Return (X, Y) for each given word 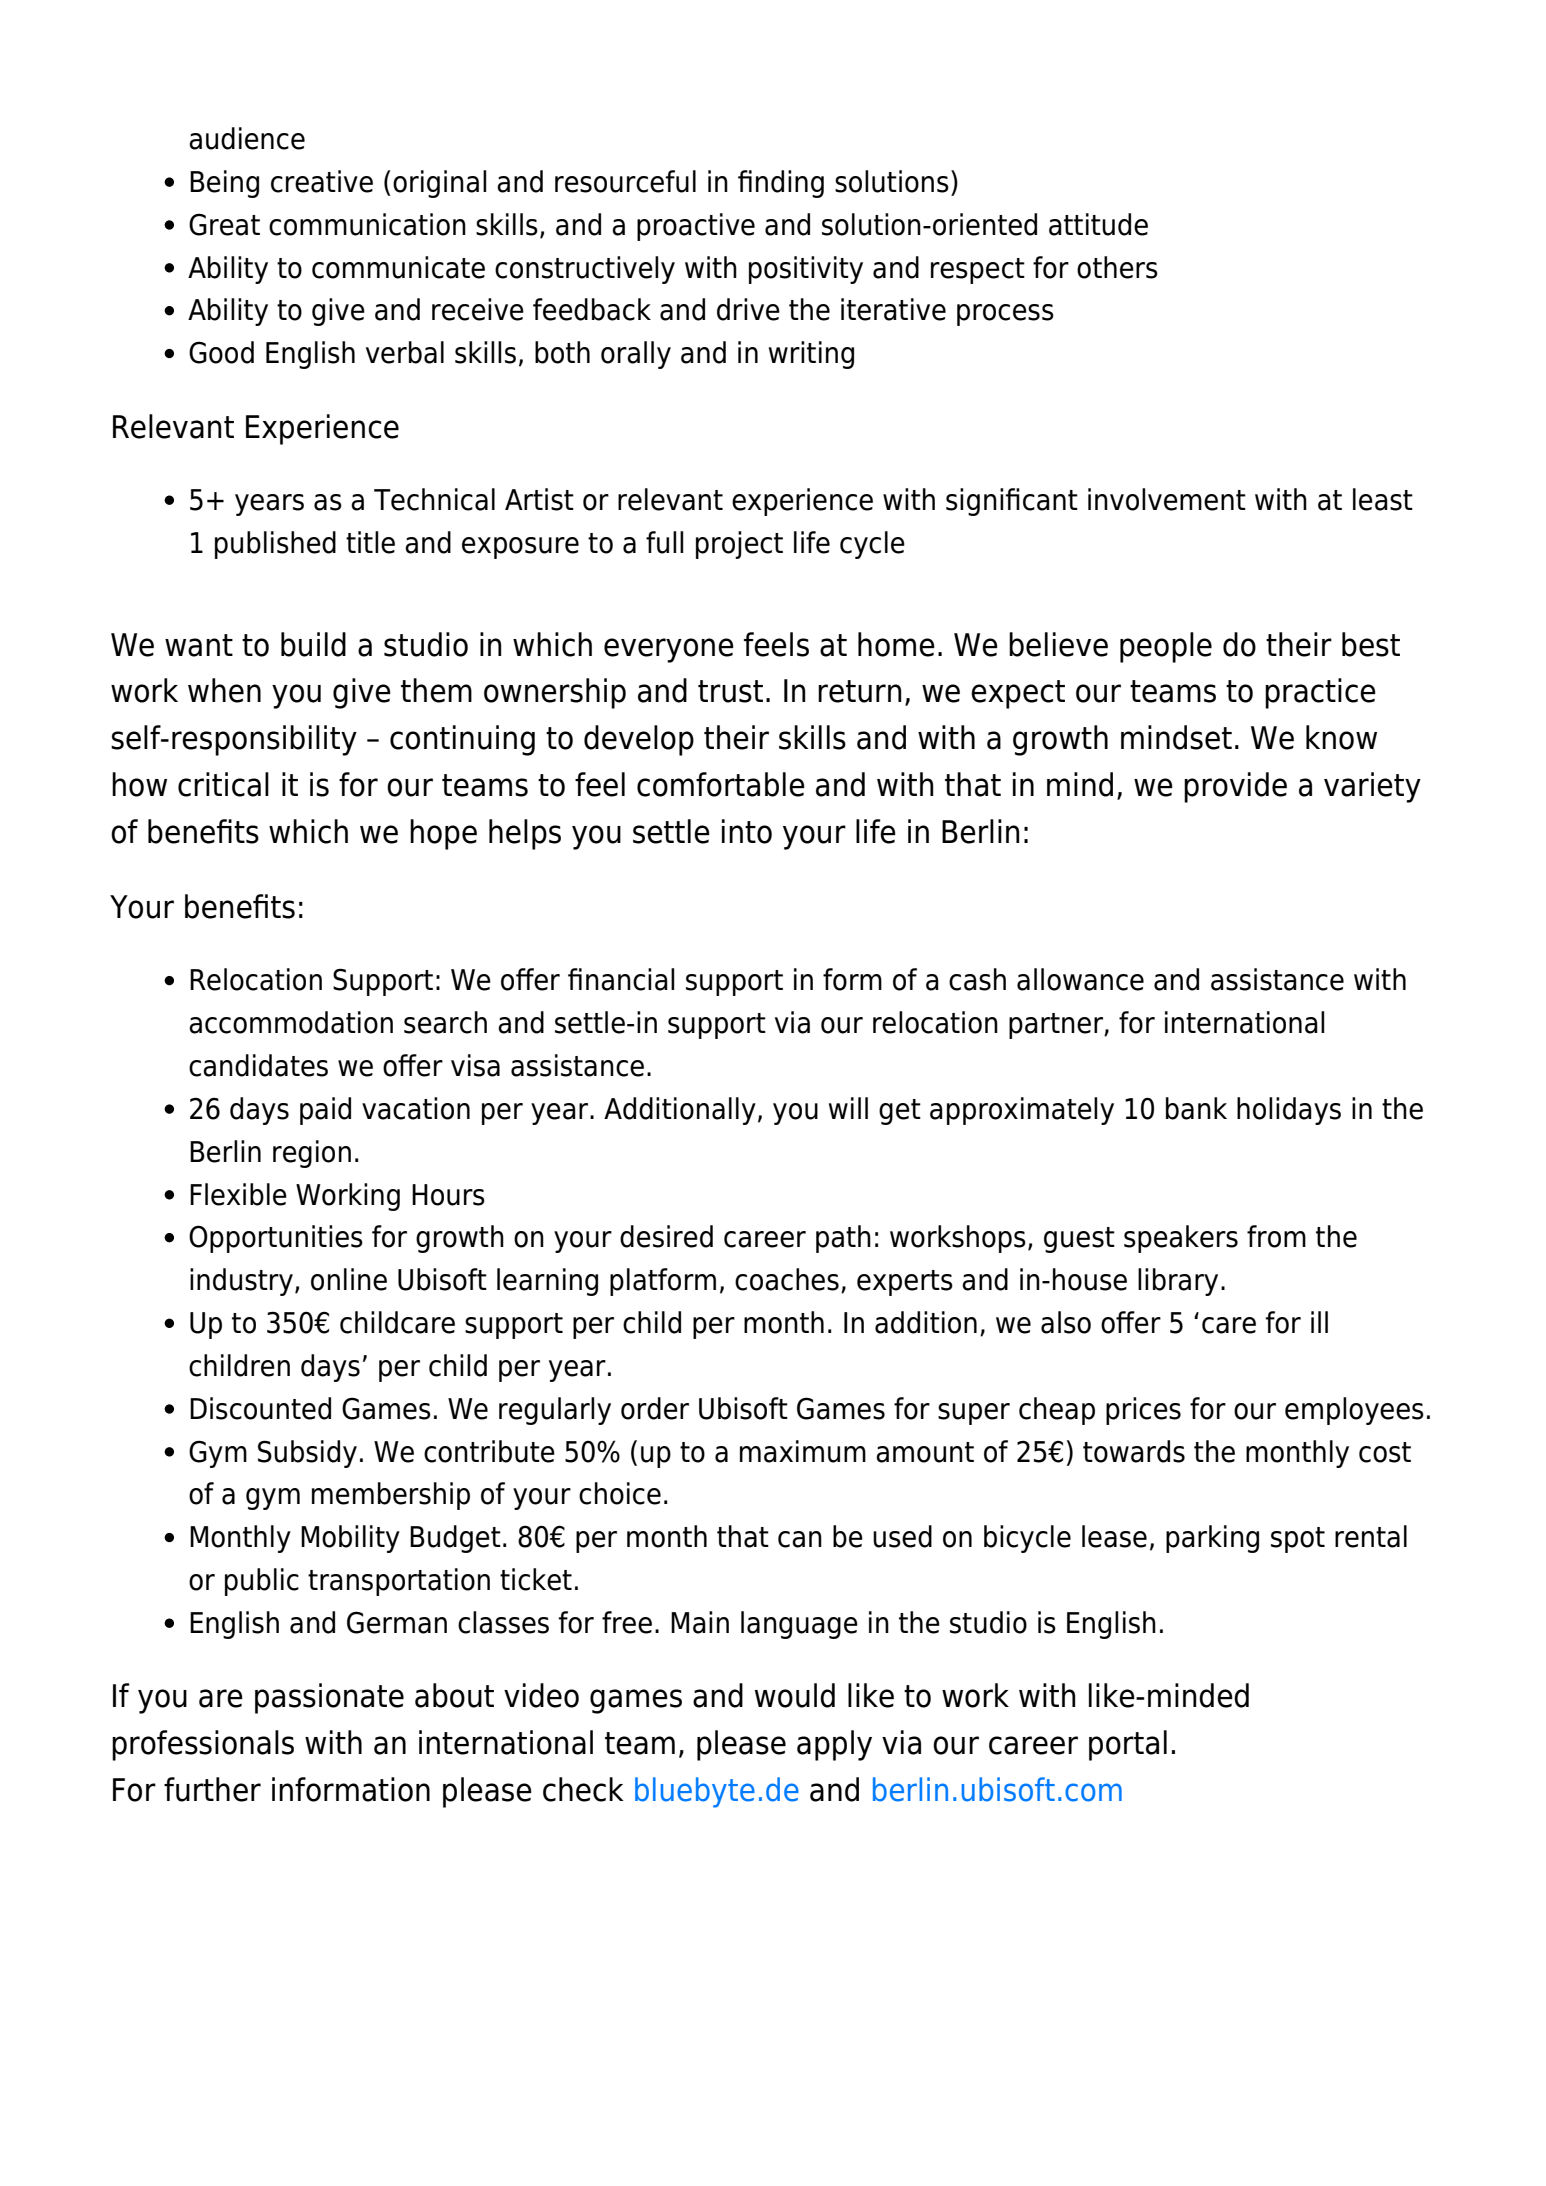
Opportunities (276, 1239)
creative (322, 181)
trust (730, 691)
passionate (329, 1698)
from (1276, 1236)
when (224, 690)
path (843, 1239)
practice (1320, 693)
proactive (696, 227)
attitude (1098, 224)
